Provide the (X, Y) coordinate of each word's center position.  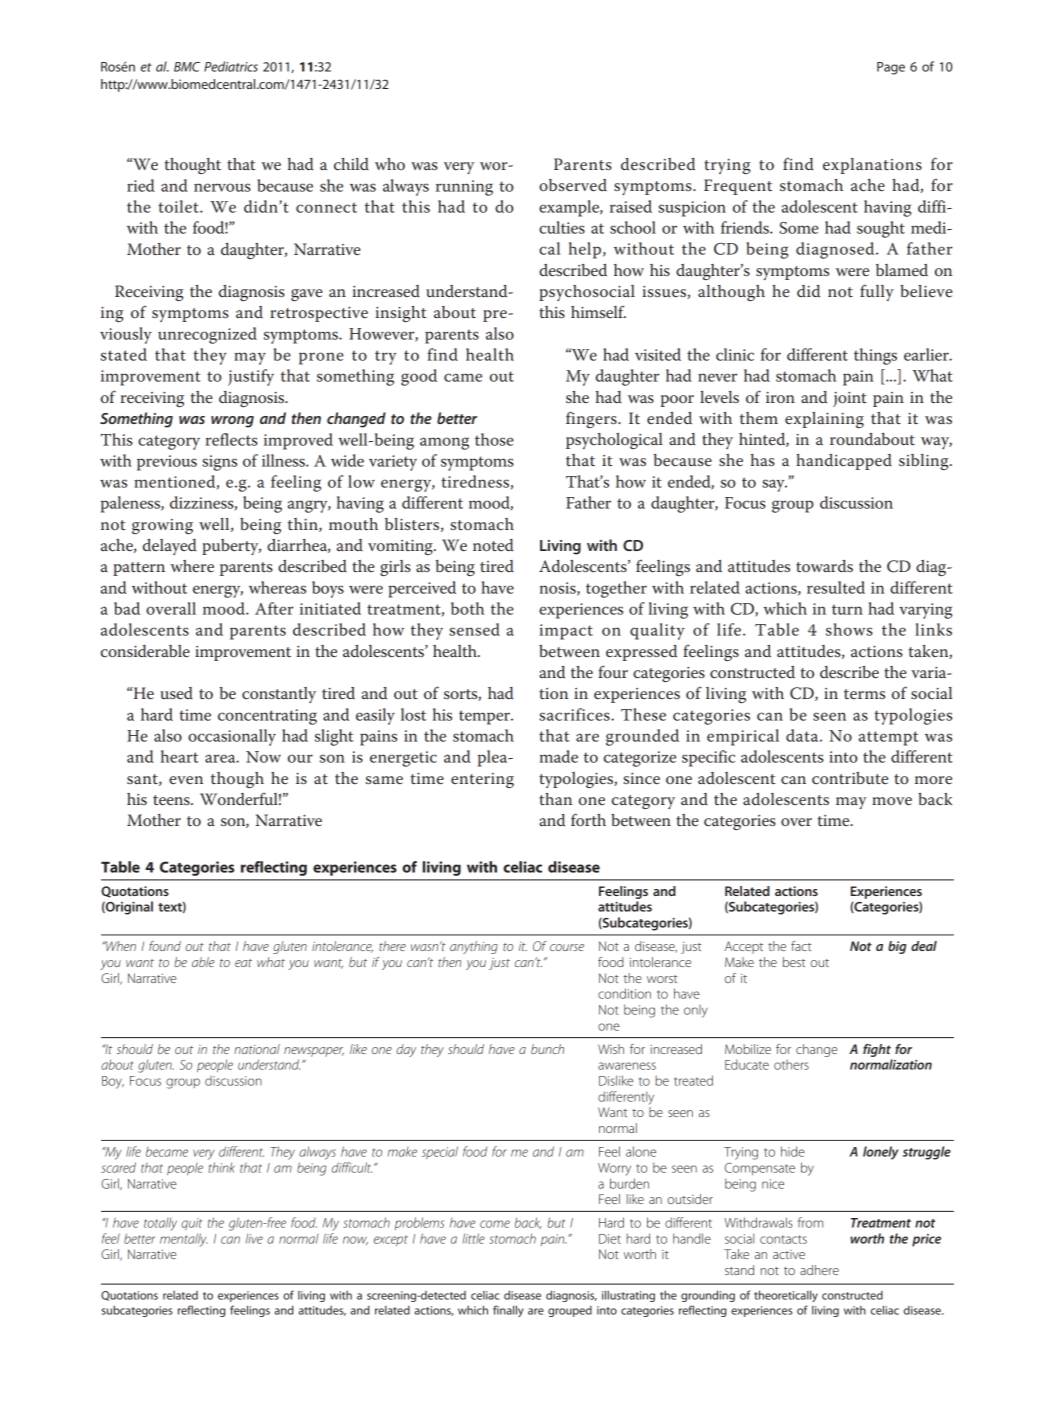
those (494, 439)
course (567, 947)
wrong (232, 422)
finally (508, 1311)
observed (573, 185)
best (794, 962)
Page (891, 68)
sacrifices (575, 714)
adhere (819, 1270)
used (177, 693)
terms (864, 694)
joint (850, 399)
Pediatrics (231, 66)
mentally (184, 1240)
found (165, 946)
